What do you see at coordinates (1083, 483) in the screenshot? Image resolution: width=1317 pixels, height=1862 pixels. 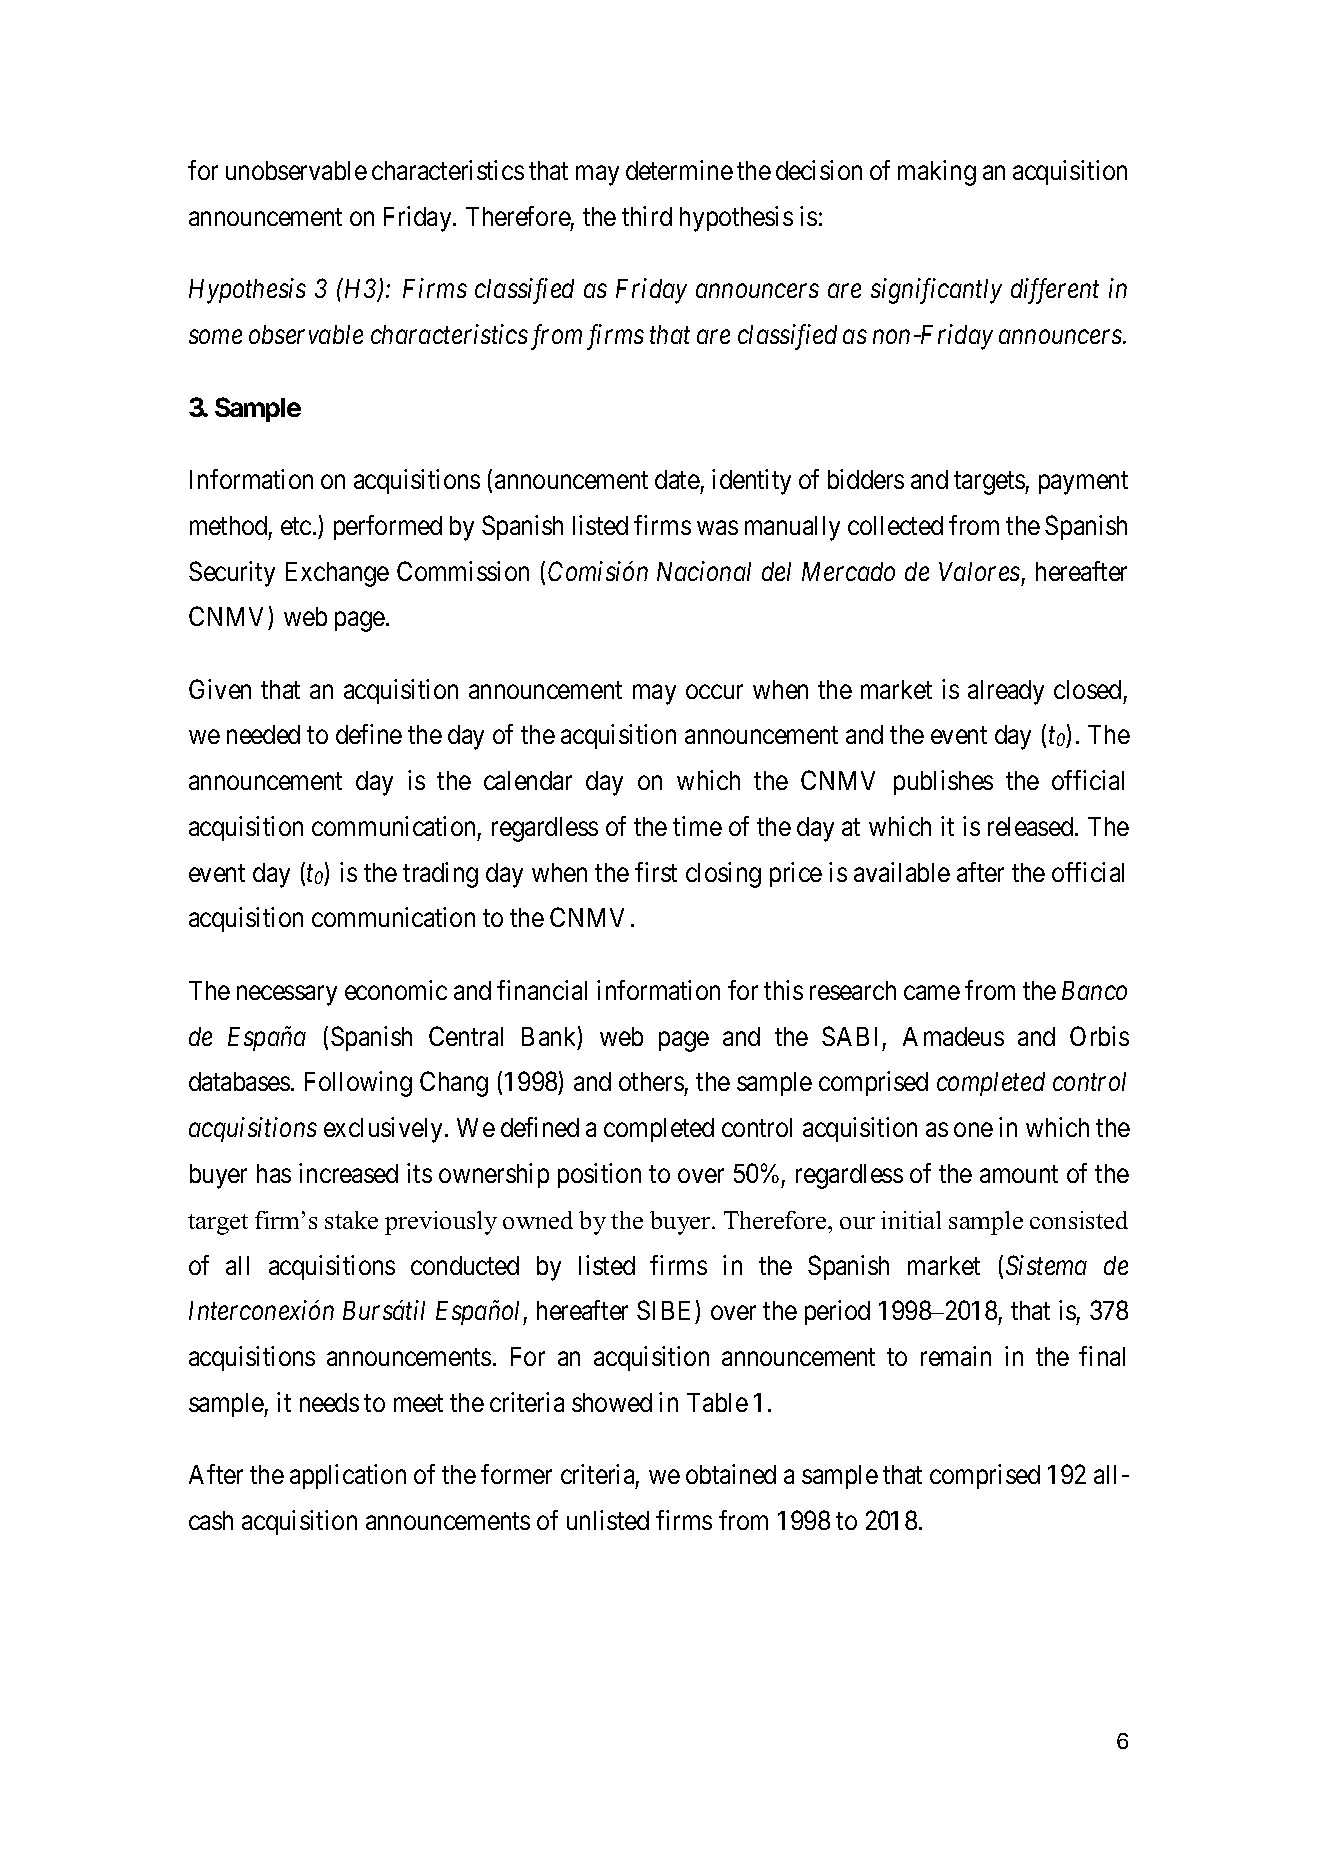 I see `payment` at bounding box center [1083, 483].
